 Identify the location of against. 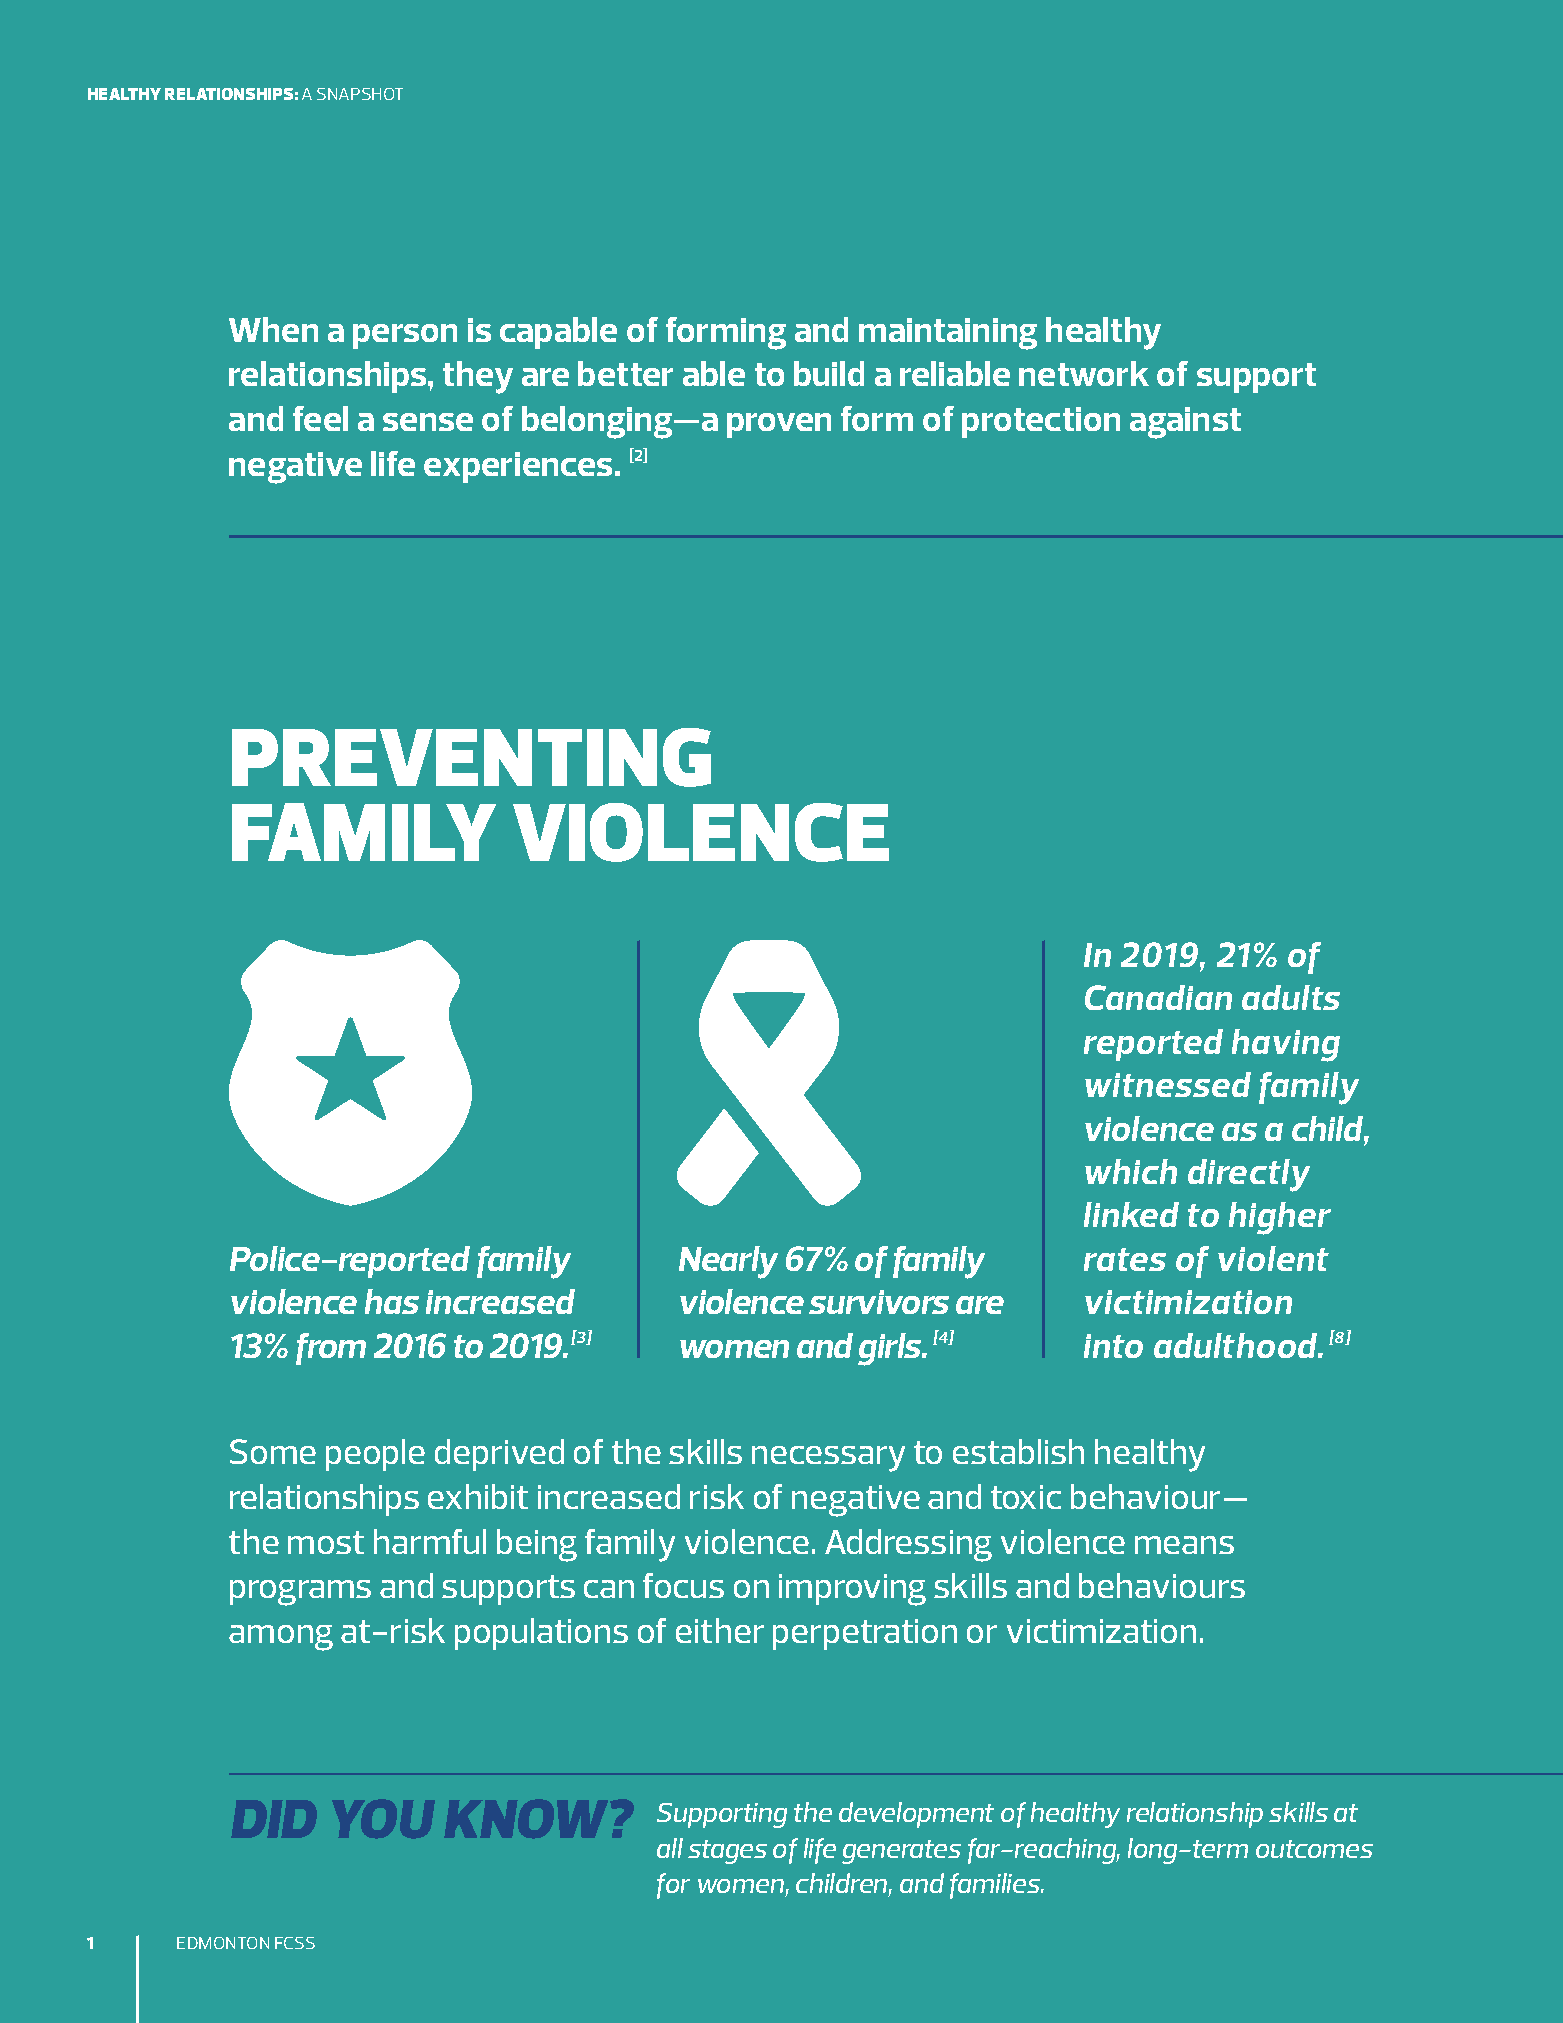
(1185, 423).
